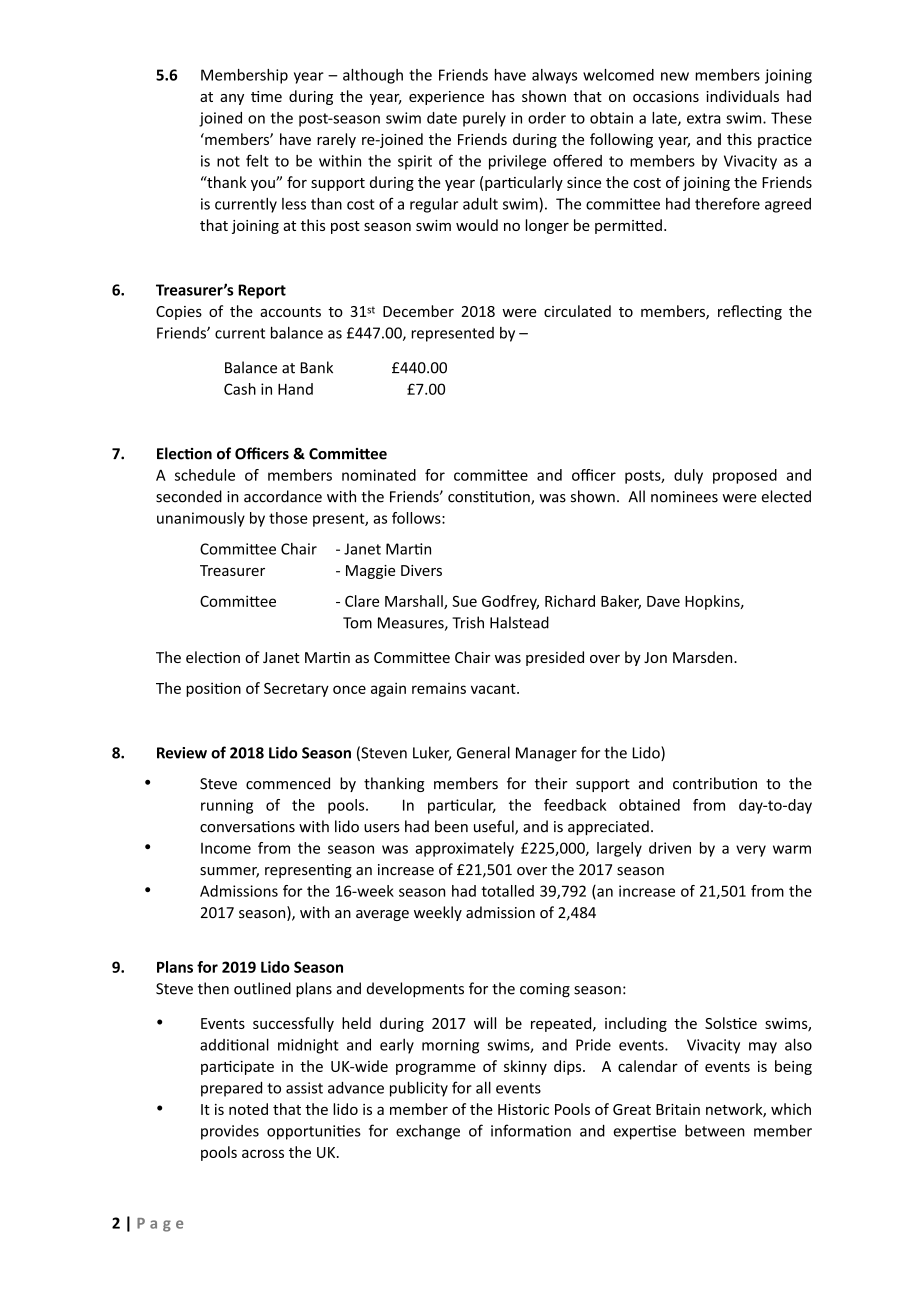 This page has height=1308, width=924. I want to click on across, so click(263, 1153).
